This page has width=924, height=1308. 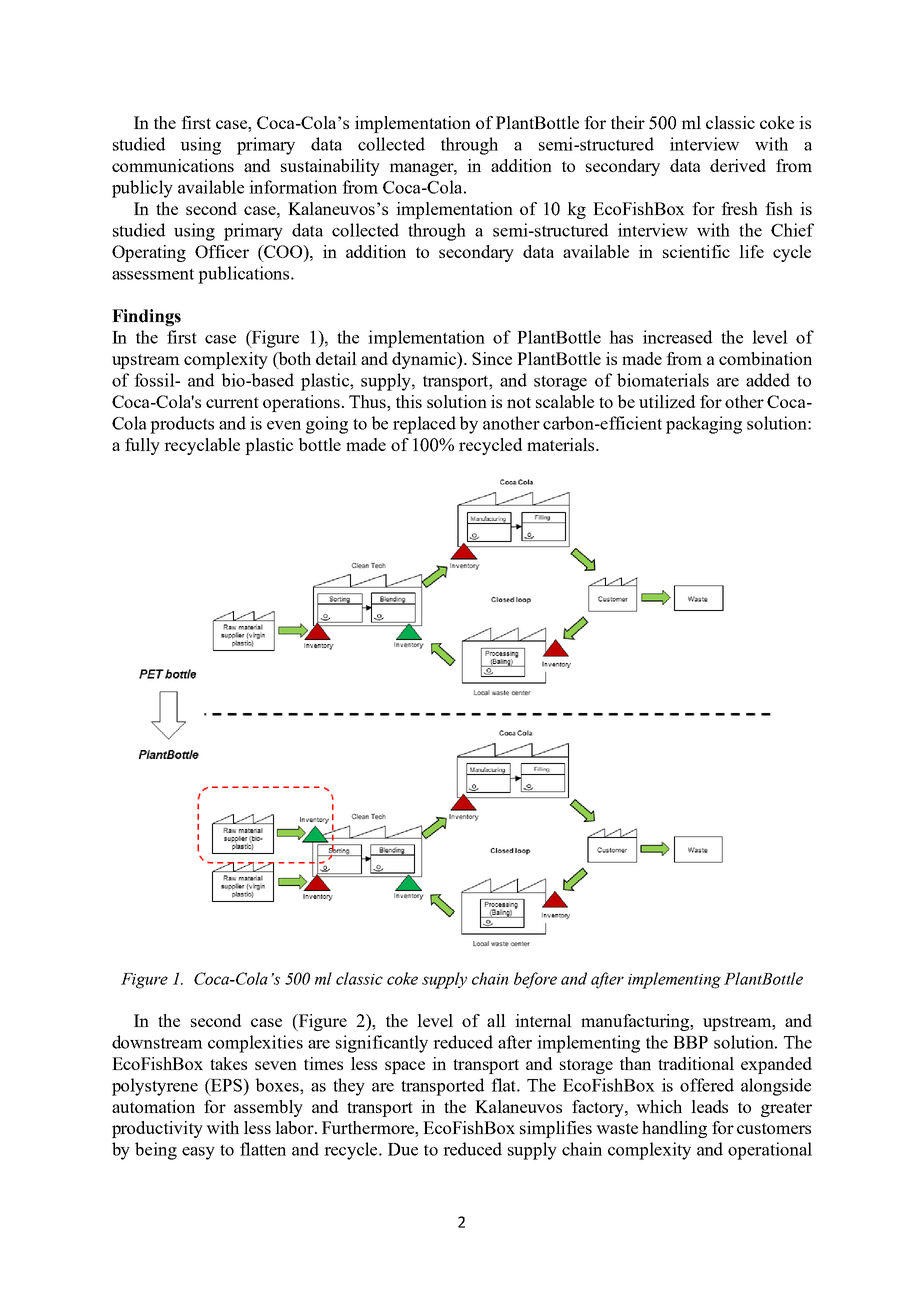 I want to click on Due, so click(x=403, y=1149).
